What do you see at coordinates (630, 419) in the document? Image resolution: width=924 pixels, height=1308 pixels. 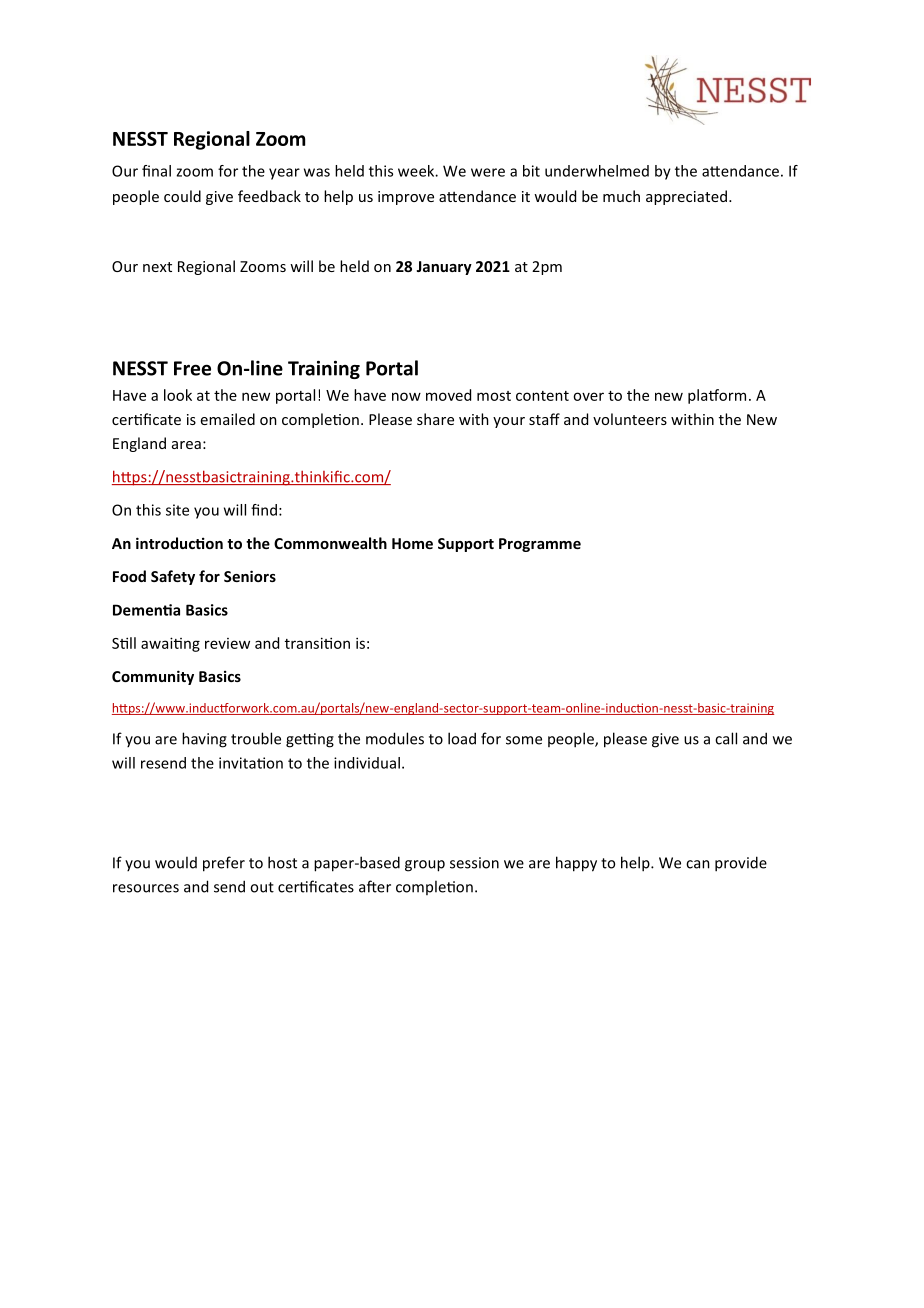 I see `volunteers` at bounding box center [630, 419].
